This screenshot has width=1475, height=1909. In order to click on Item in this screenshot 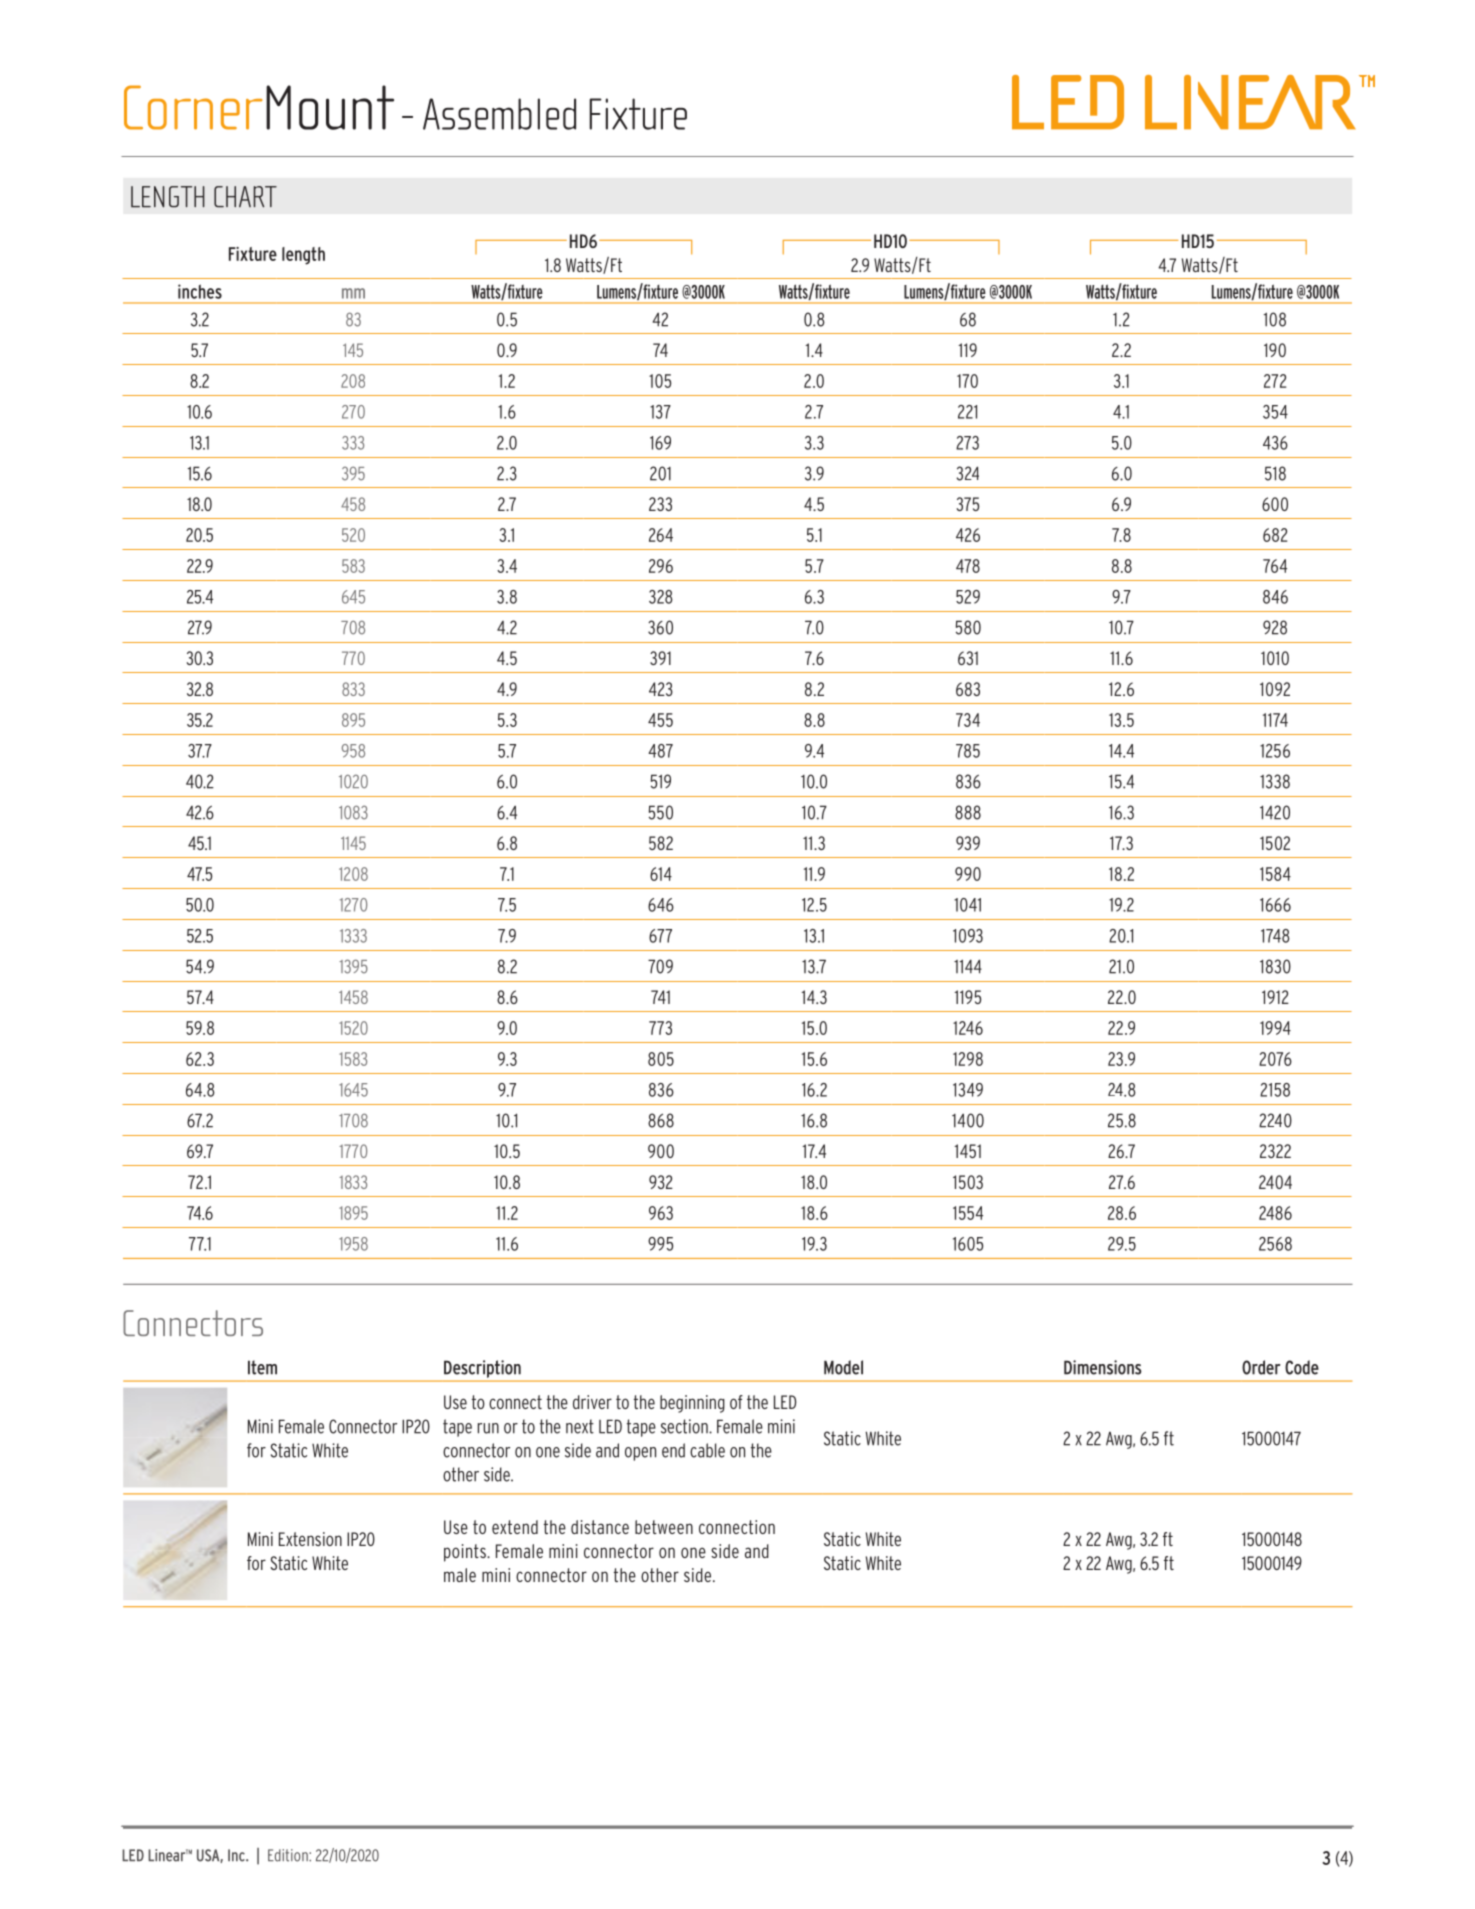, I will do `click(262, 1367)`.
